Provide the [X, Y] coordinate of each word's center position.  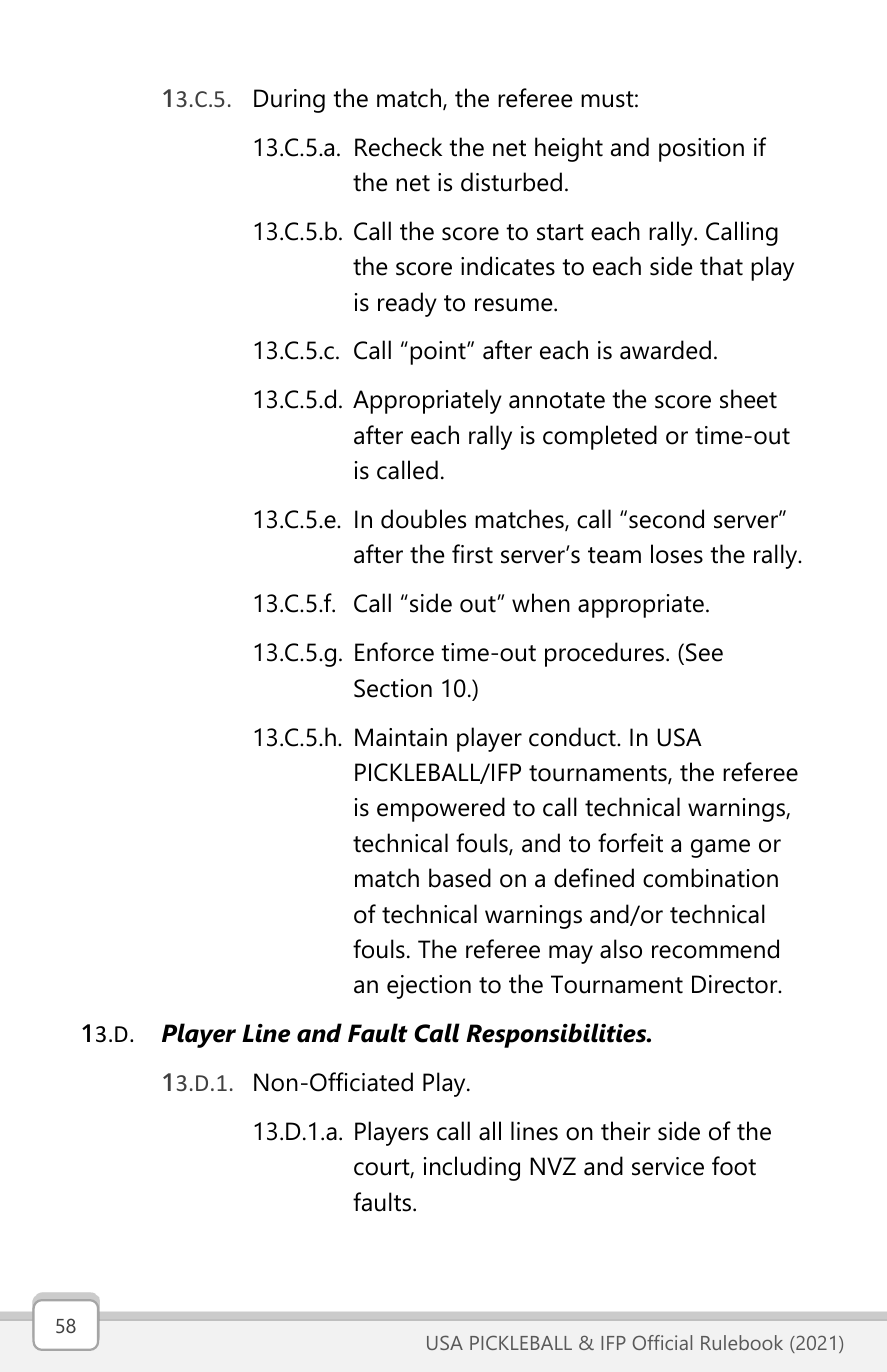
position [701, 150]
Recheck [398, 147]
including [472, 1168]
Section [393, 688]
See [704, 652]
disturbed [511, 182]
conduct [573, 737]
